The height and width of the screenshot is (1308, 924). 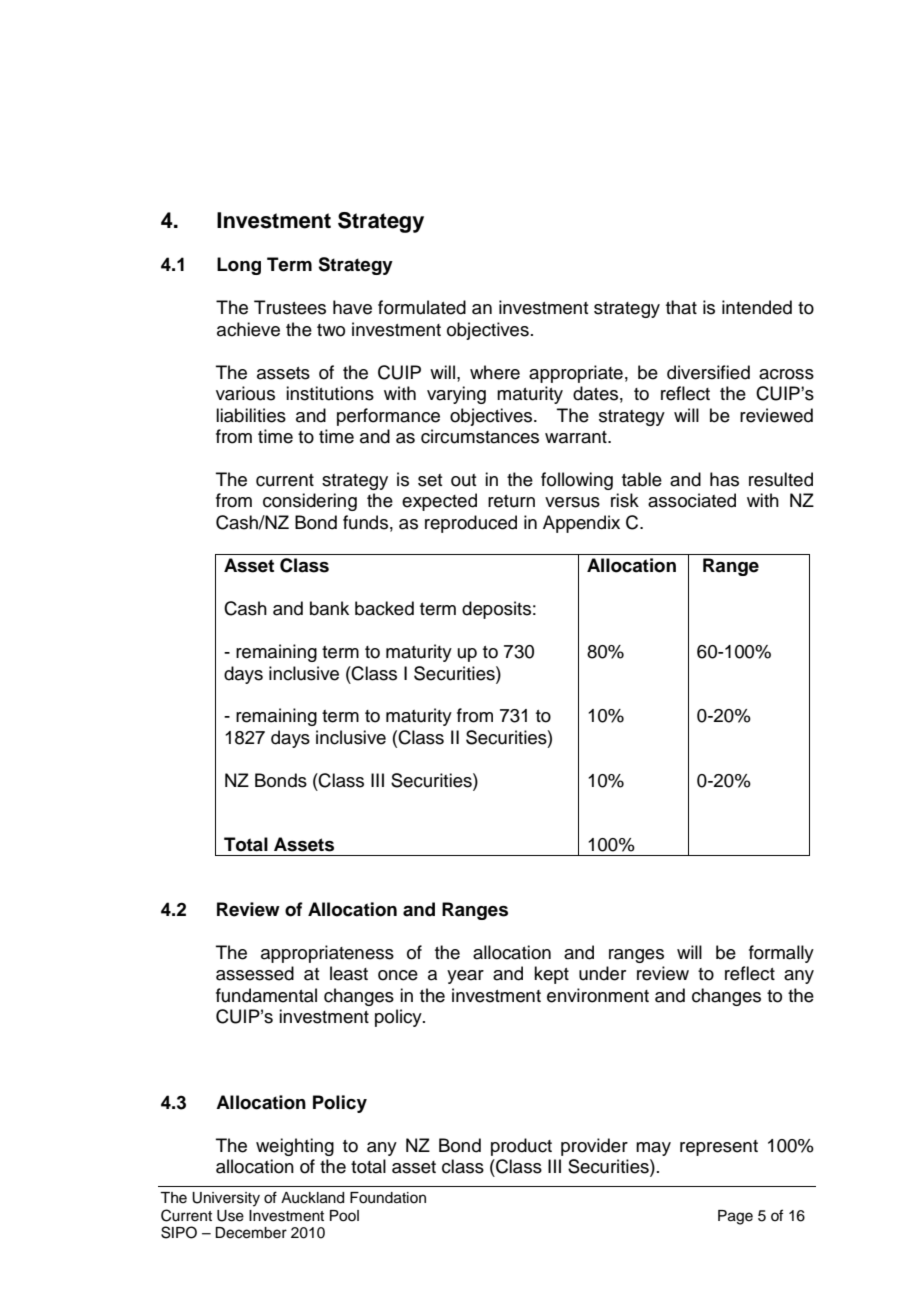 What do you see at coordinates (290, 307) in the screenshot?
I see `Trustees` at bounding box center [290, 307].
